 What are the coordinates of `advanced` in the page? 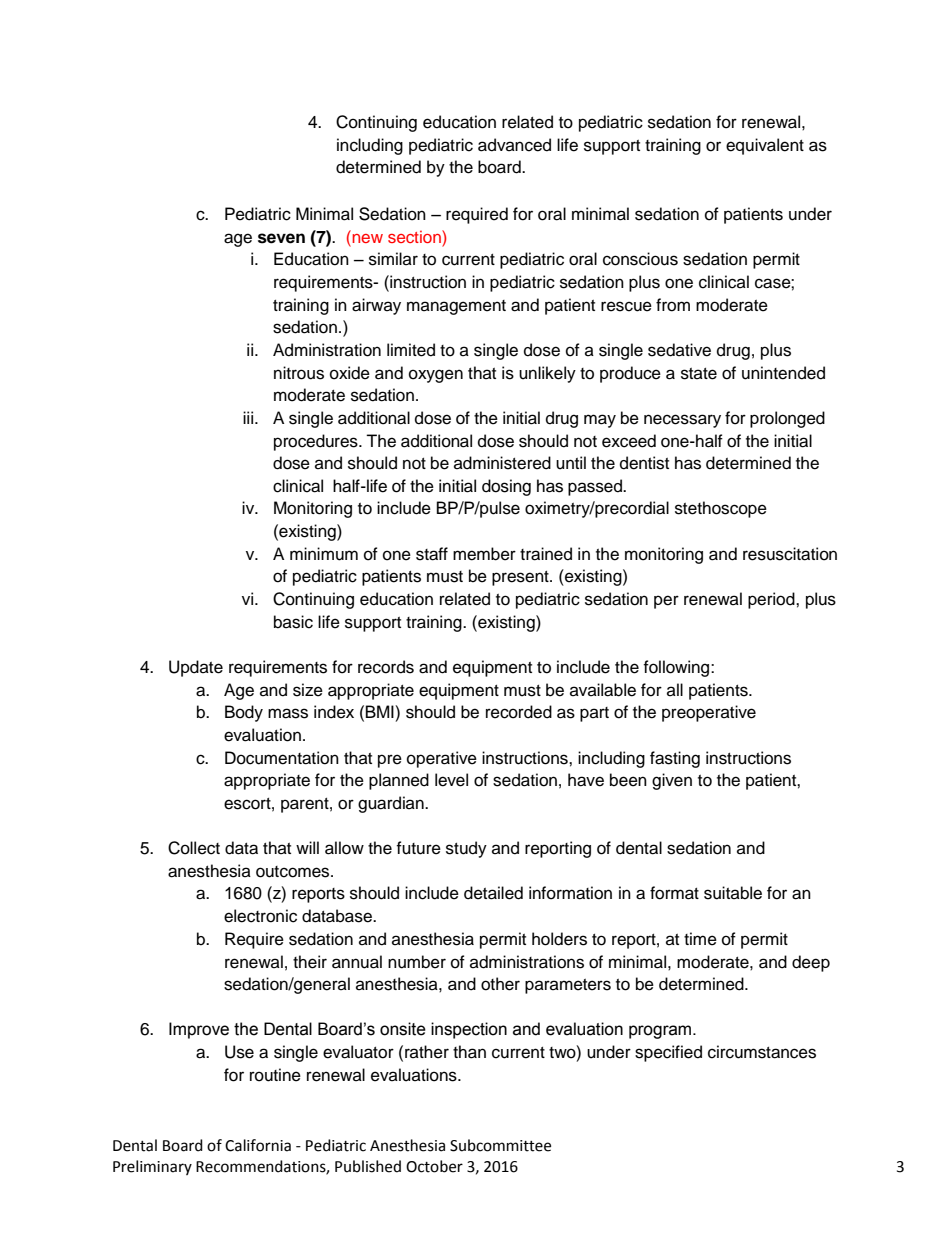 It's located at (514, 145).
